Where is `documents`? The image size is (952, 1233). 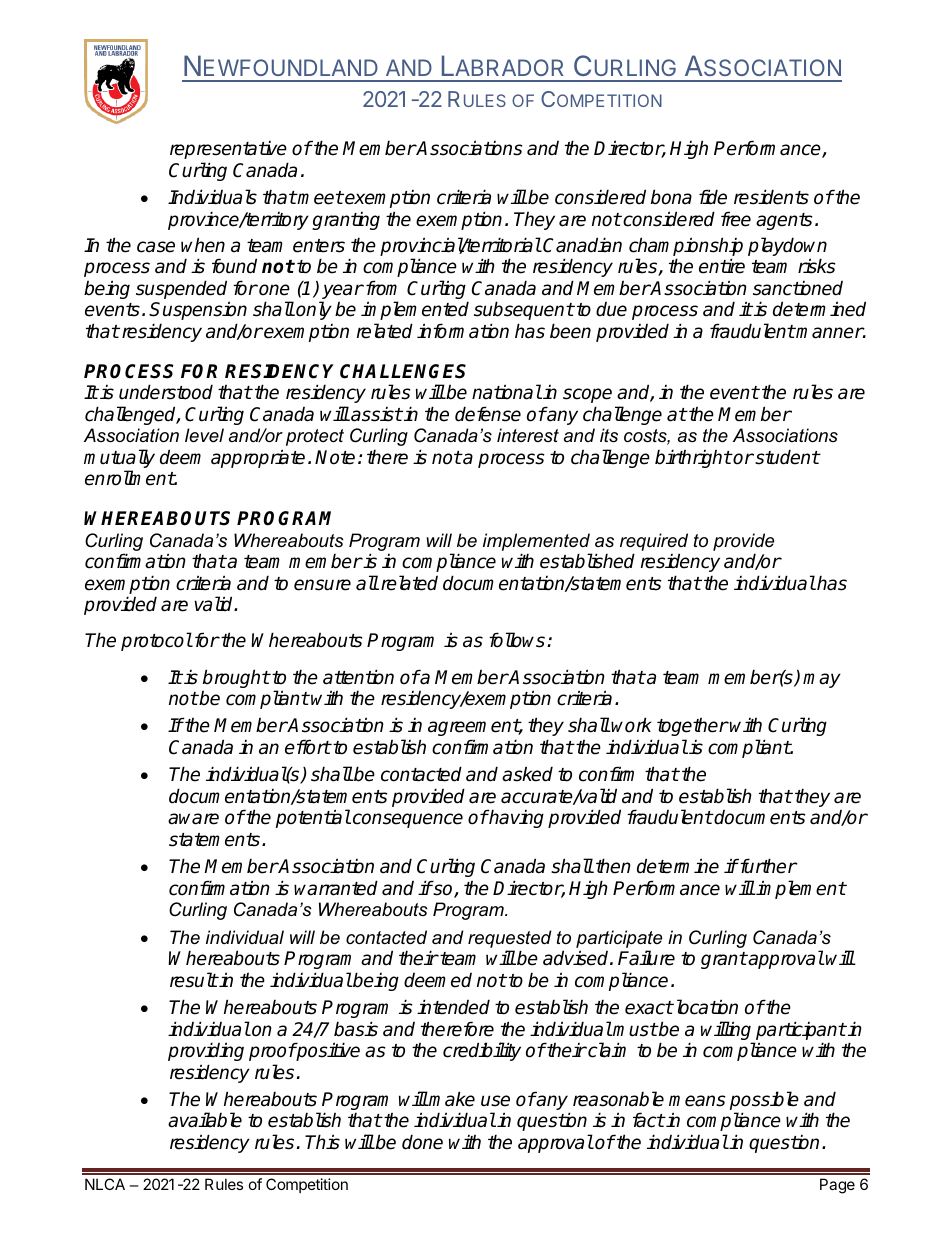
documents is located at coordinates (759, 817).
